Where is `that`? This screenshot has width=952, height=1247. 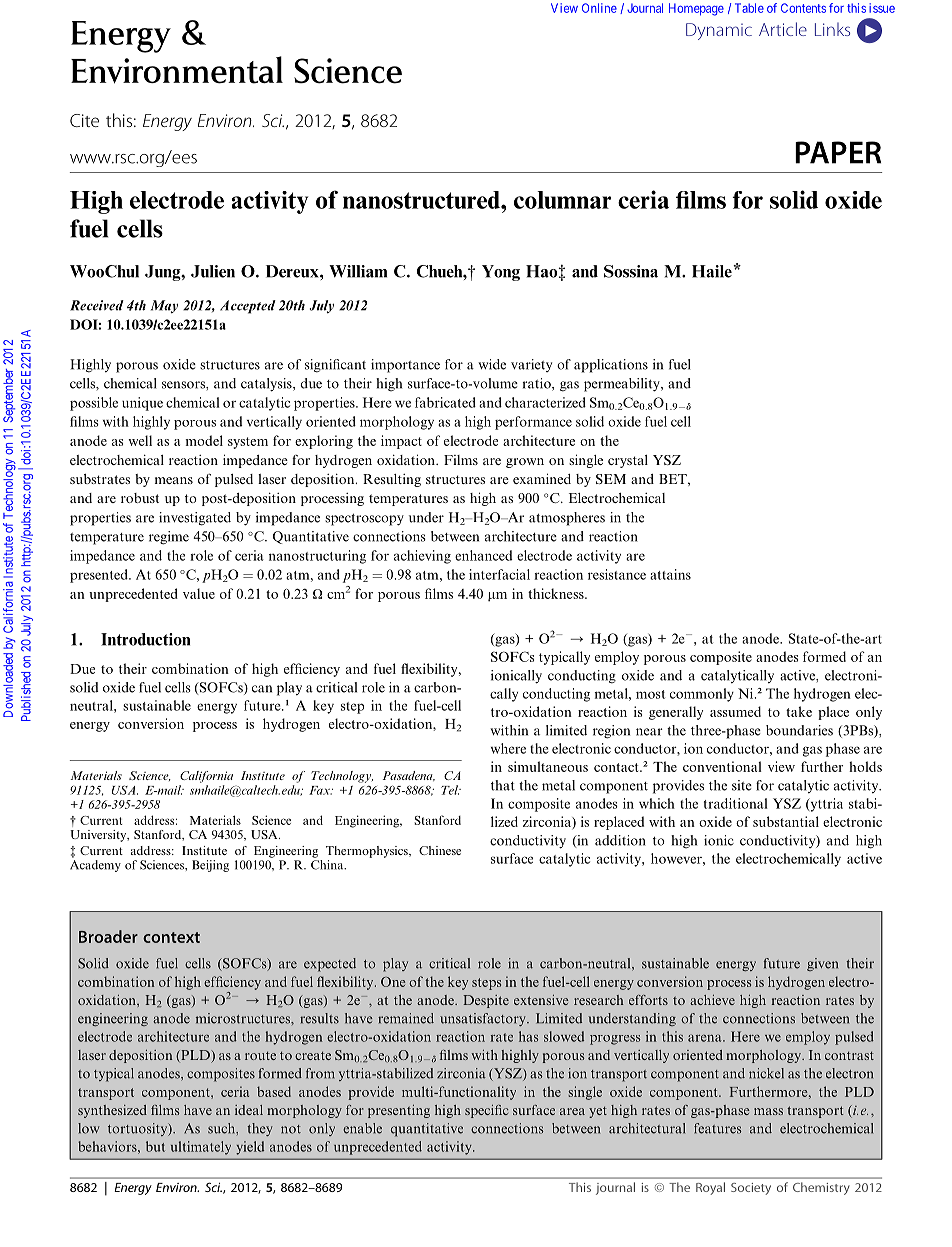
that is located at coordinates (503, 785).
